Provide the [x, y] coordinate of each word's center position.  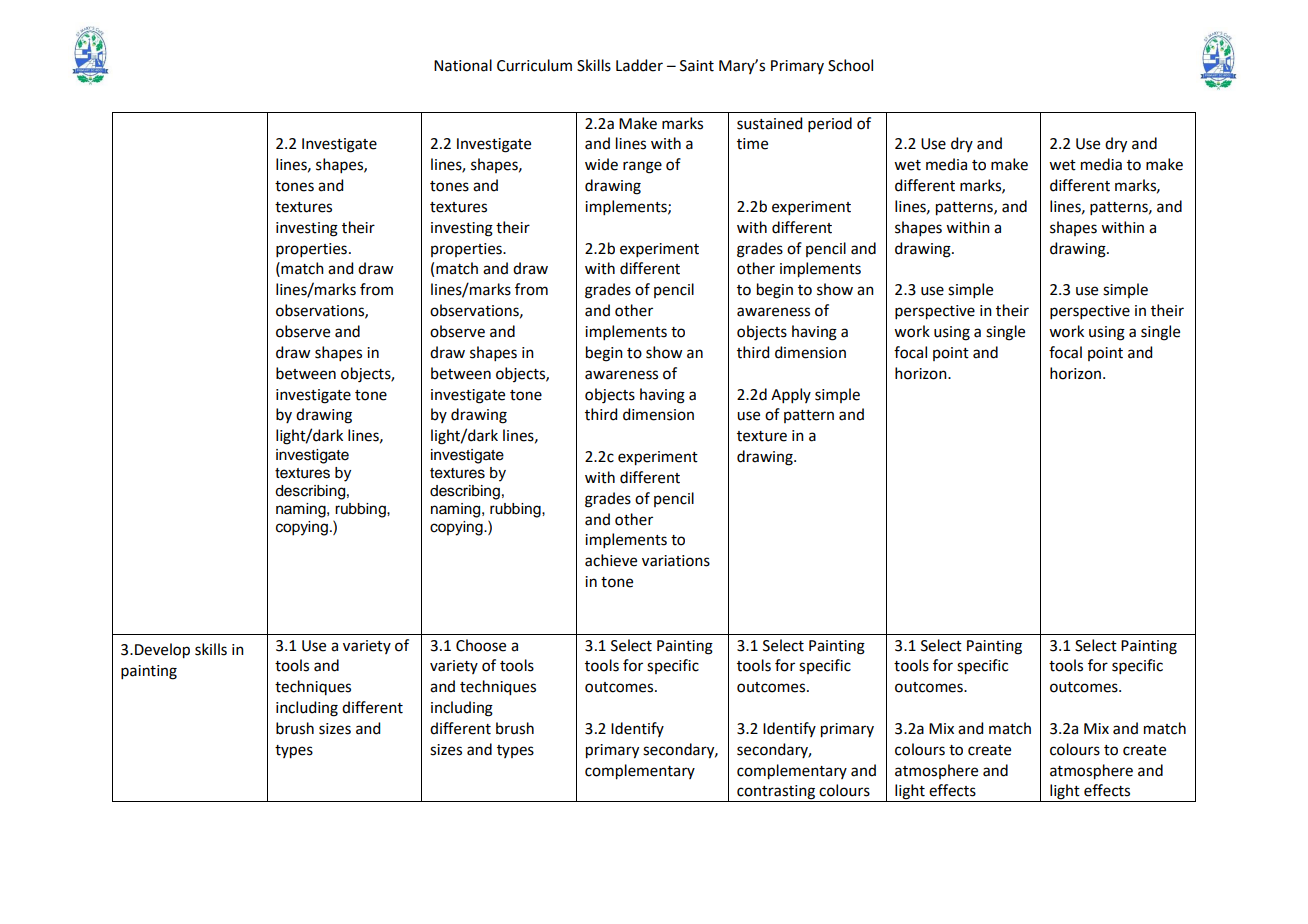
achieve [611, 560]
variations [676, 561]
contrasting [776, 793]
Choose [481, 645]
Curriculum [534, 65]
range [642, 167]
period [830, 124]
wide [601, 164]
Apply [791, 395]
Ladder [639, 65]
